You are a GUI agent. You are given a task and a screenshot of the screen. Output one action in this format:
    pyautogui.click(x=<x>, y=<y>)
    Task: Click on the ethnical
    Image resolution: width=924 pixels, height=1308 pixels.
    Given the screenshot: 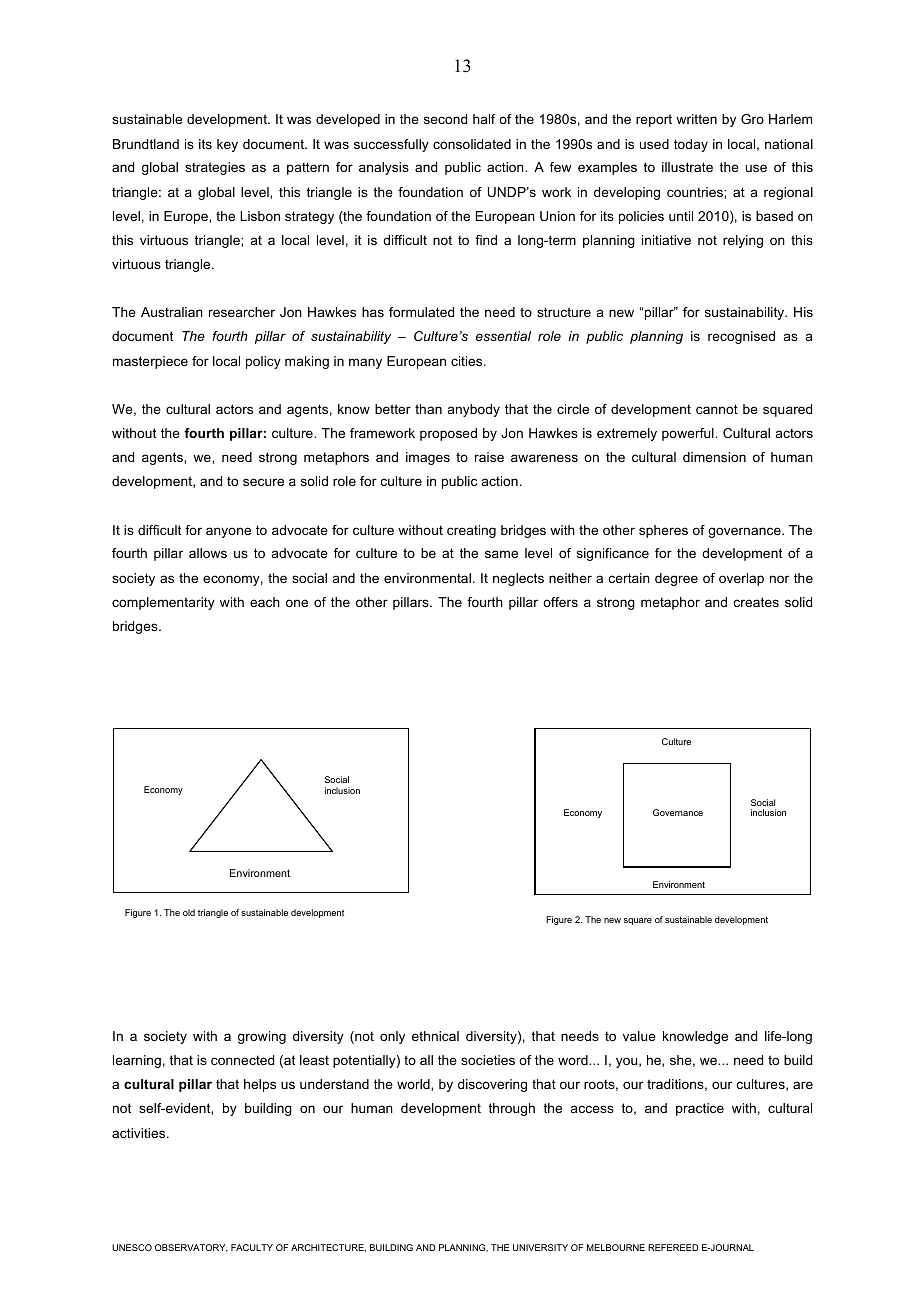 What is the action you would take?
    pyautogui.click(x=435, y=1036)
